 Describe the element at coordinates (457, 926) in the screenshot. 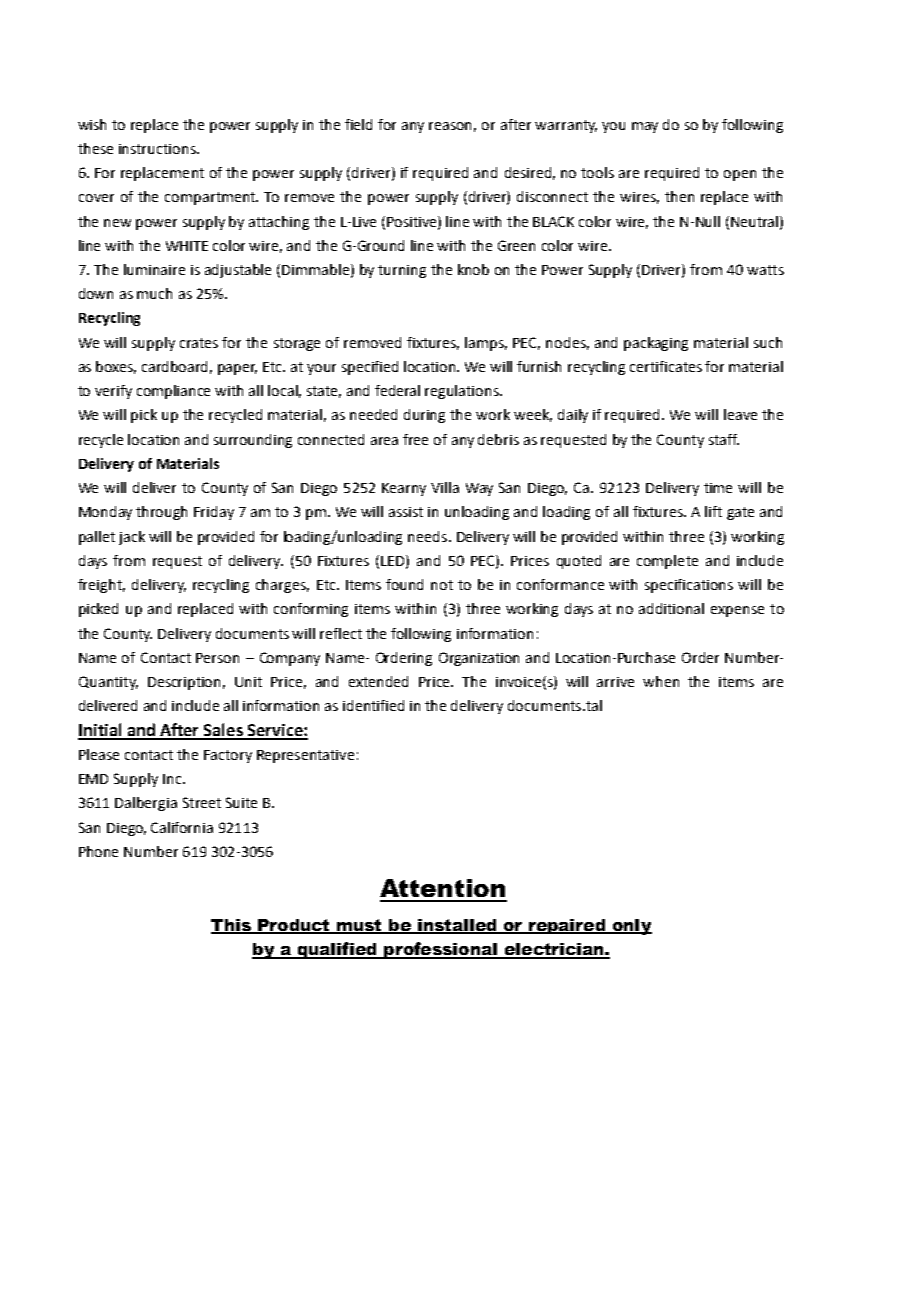

I see `installed` at that location.
